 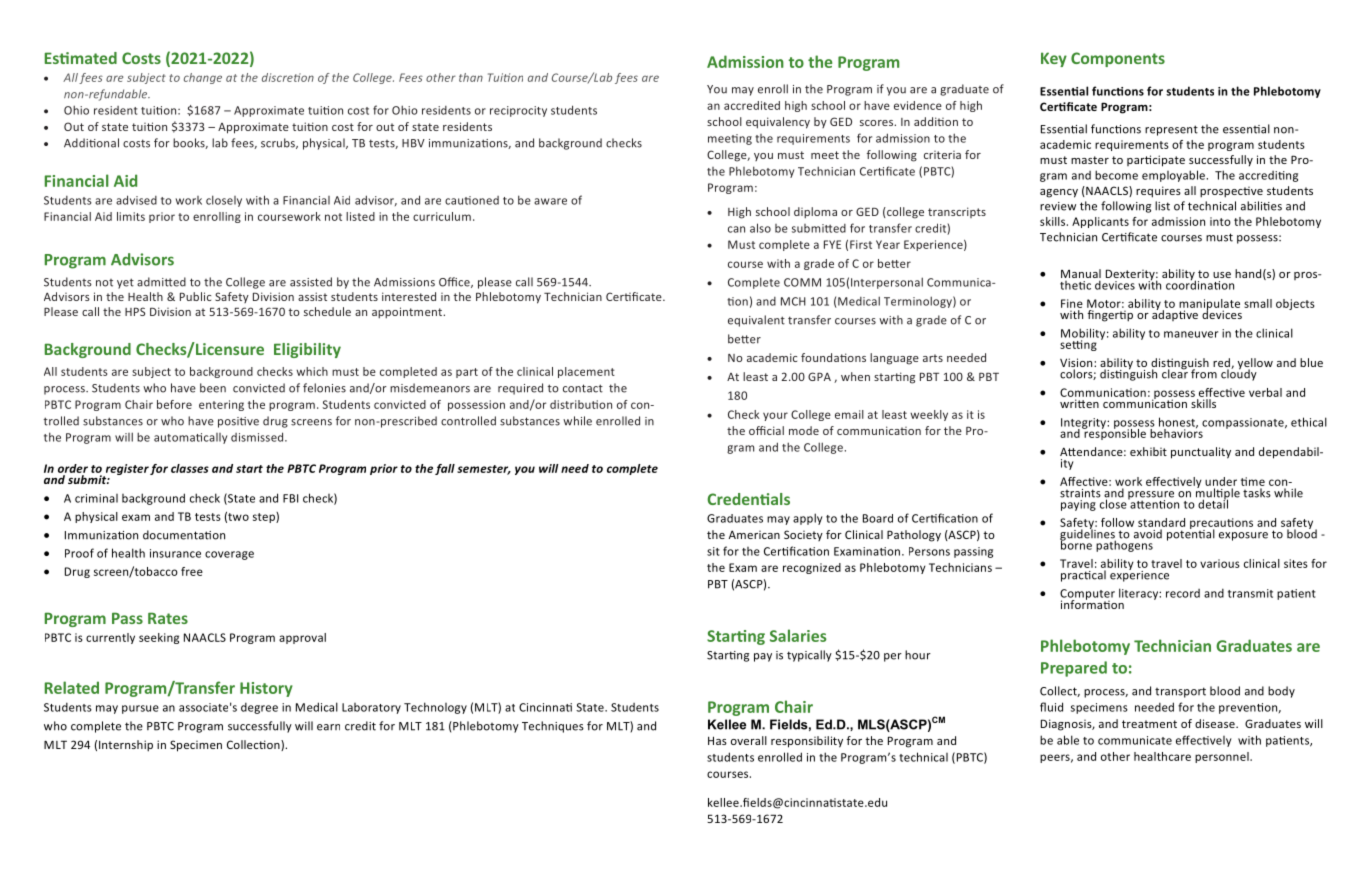 I want to click on Internship, so click(x=126, y=746).
